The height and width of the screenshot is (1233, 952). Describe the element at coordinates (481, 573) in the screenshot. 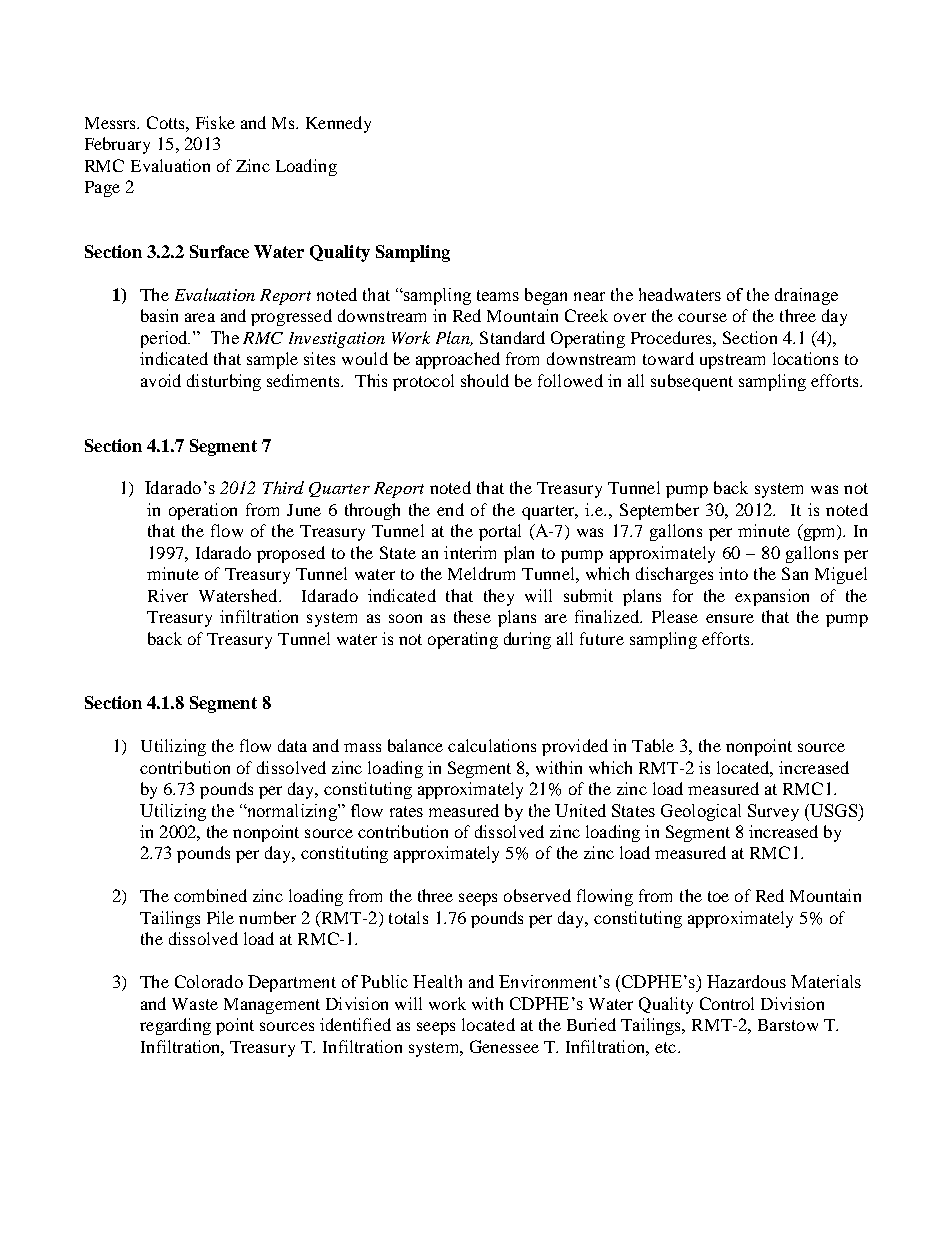

I see `Meldrum` at that location.
